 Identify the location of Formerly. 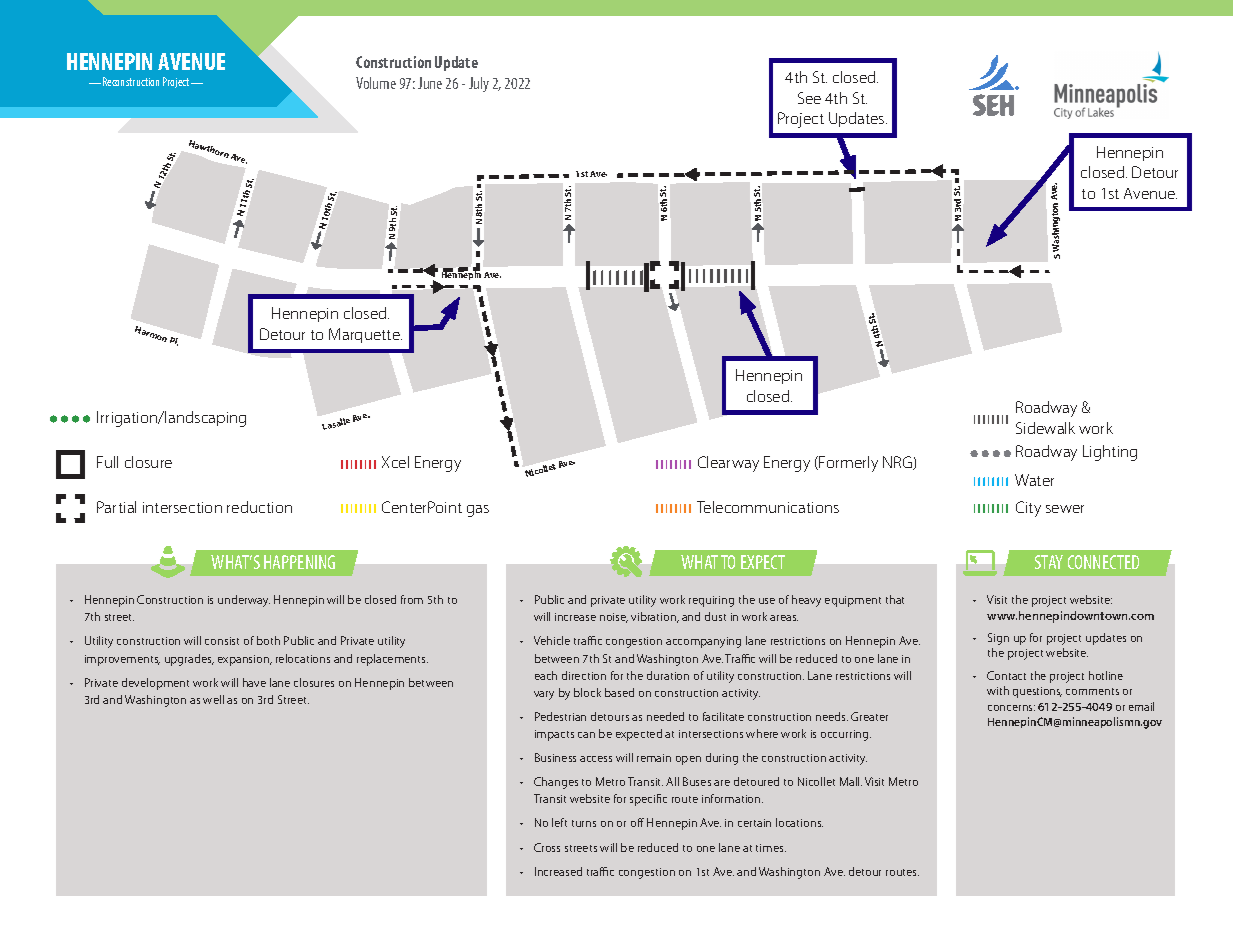
(848, 464).
